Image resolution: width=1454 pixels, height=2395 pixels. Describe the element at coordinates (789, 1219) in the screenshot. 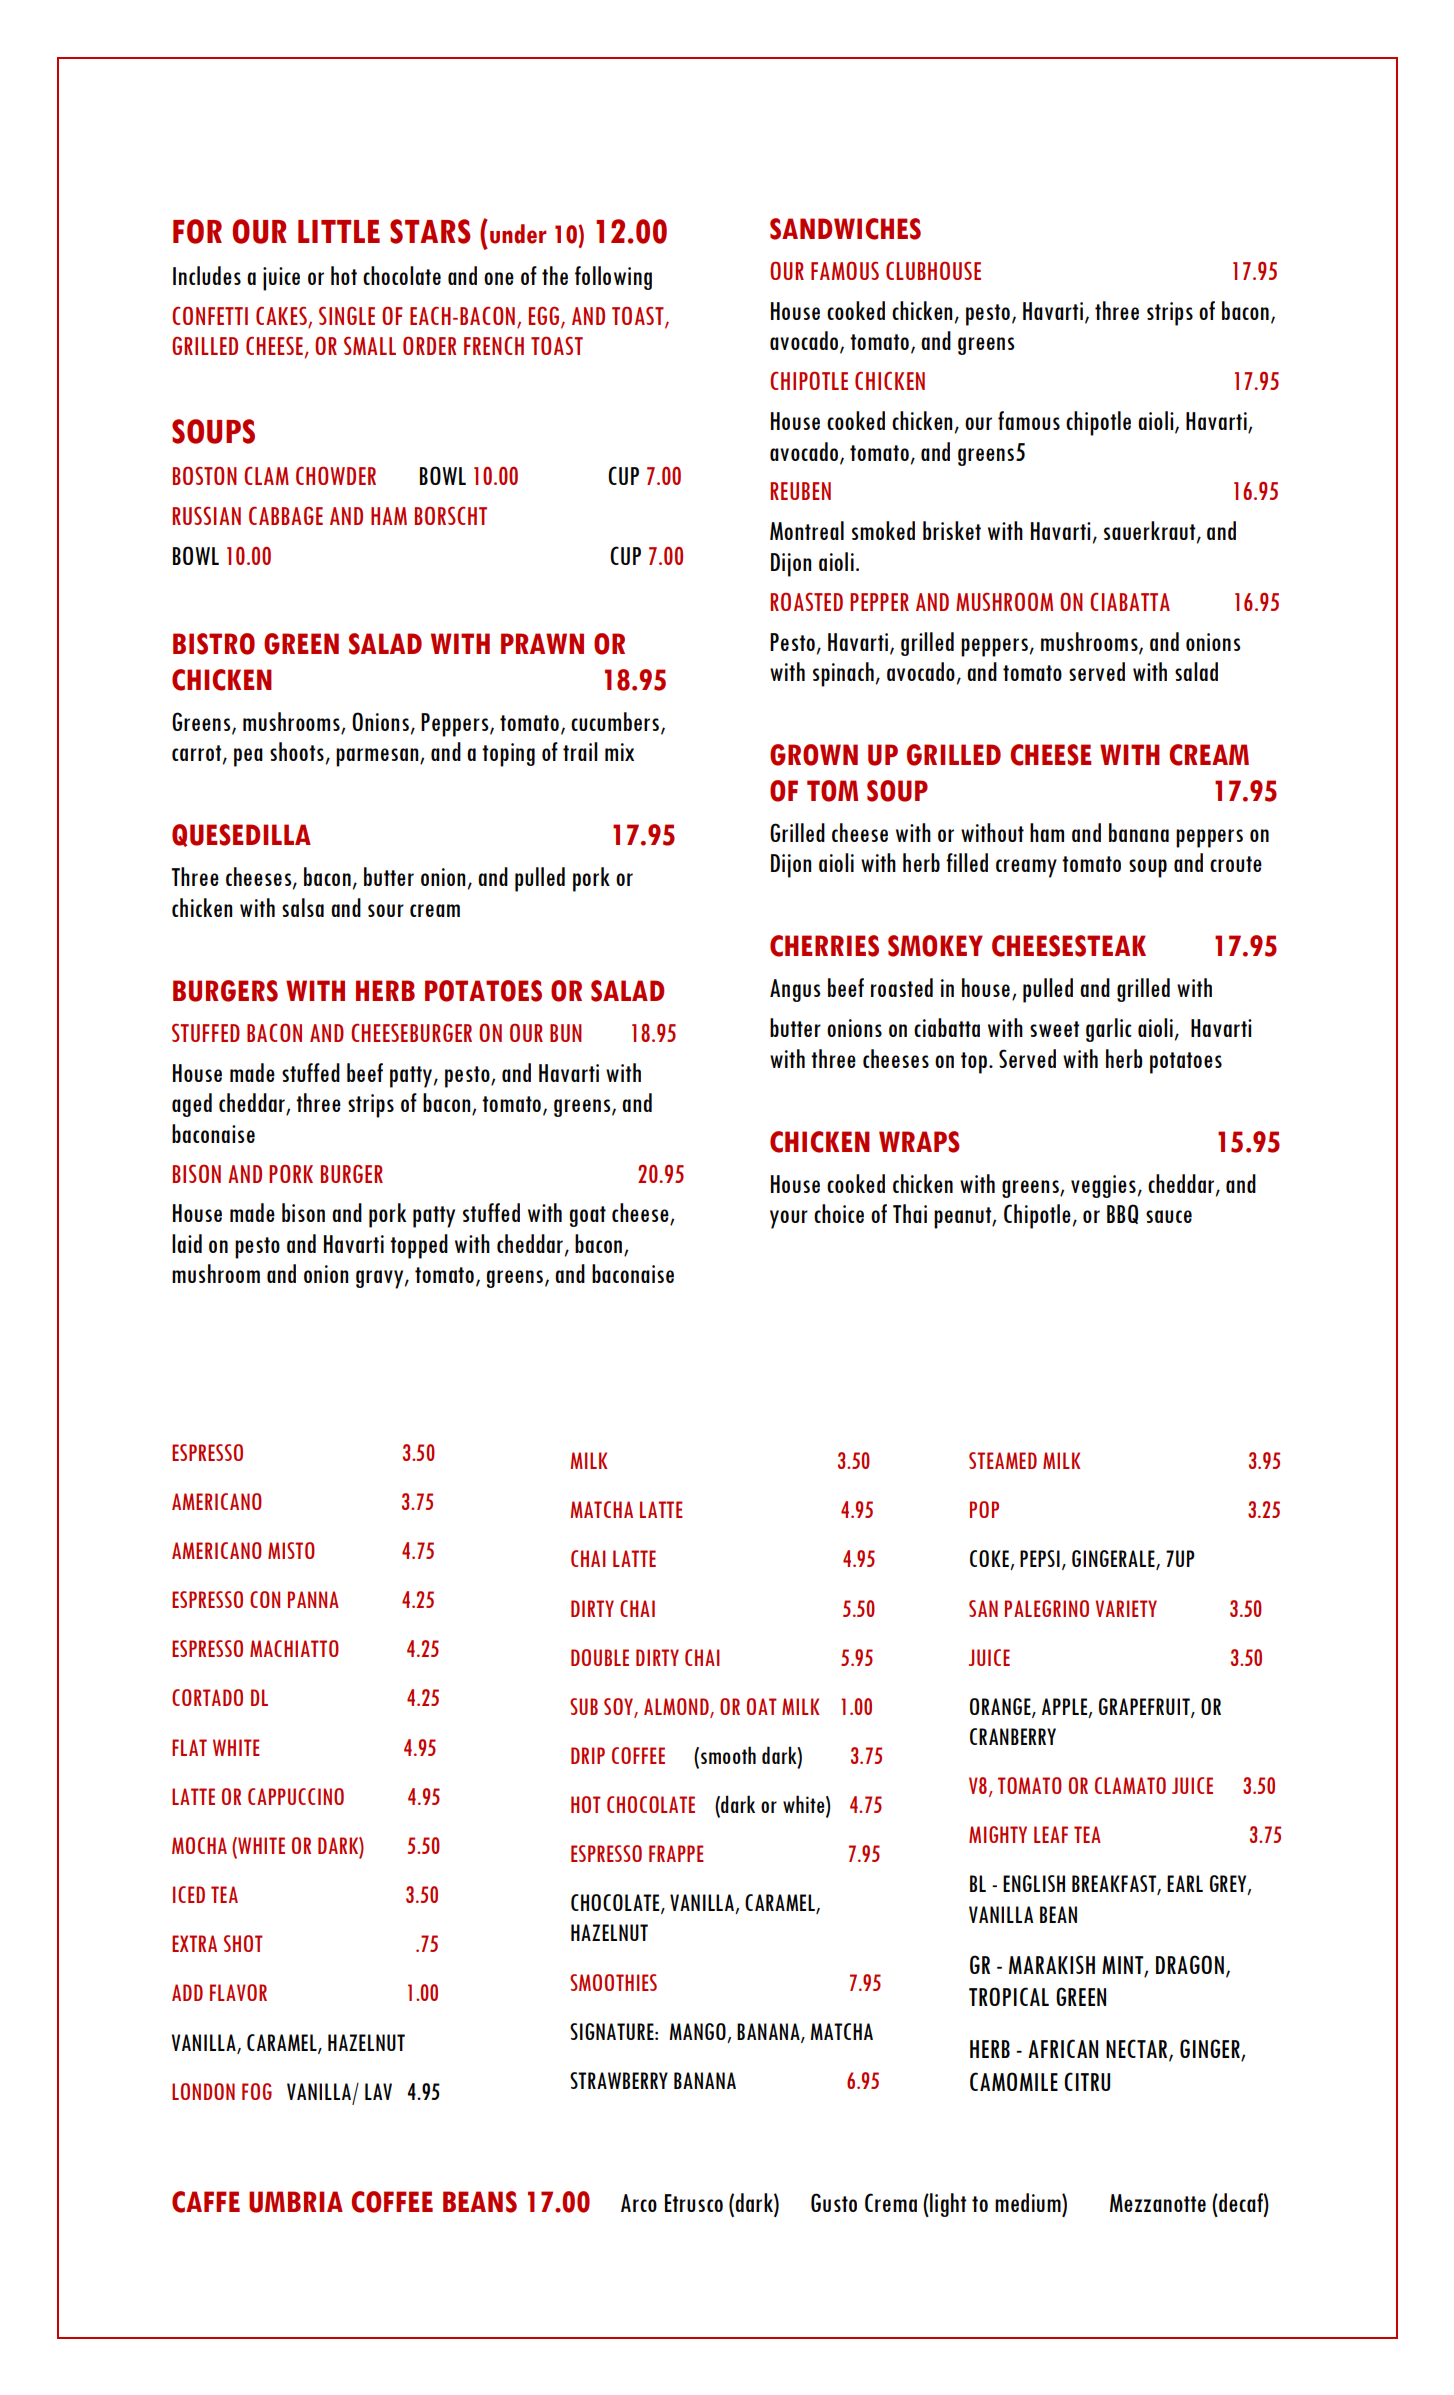

I see `your` at that location.
